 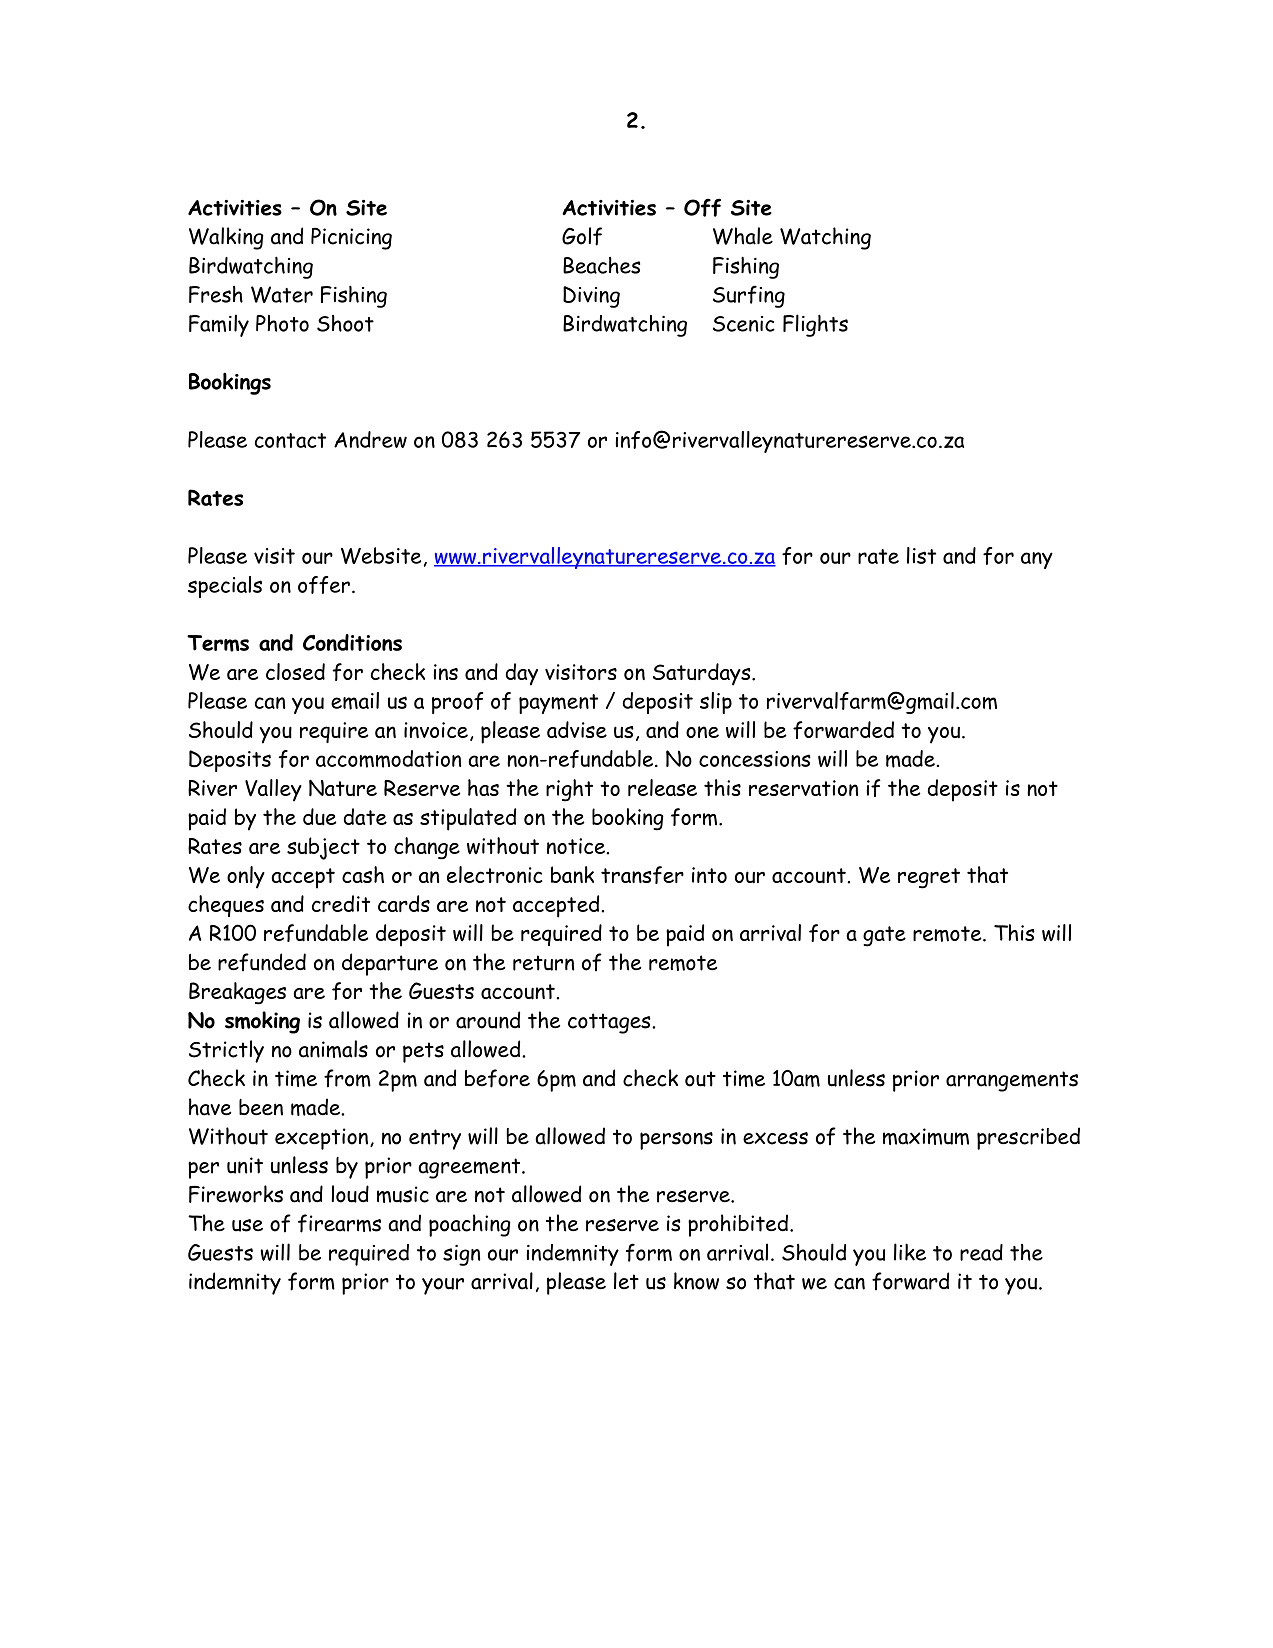 What do you see at coordinates (497, 1078) in the screenshot?
I see `before` at bounding box center [497, 1078].
